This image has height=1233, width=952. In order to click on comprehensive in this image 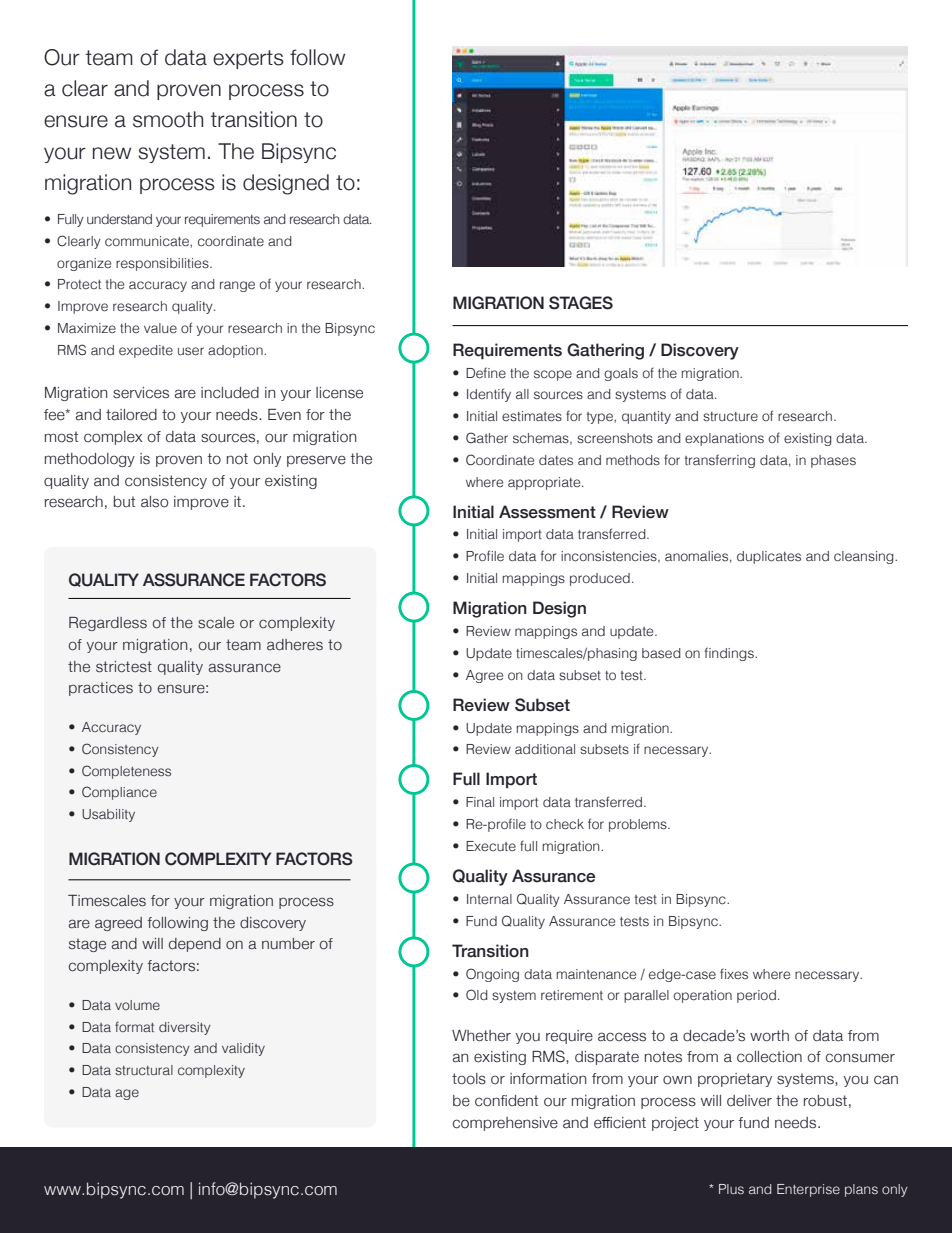, I will do `click(505, 1124)`.
